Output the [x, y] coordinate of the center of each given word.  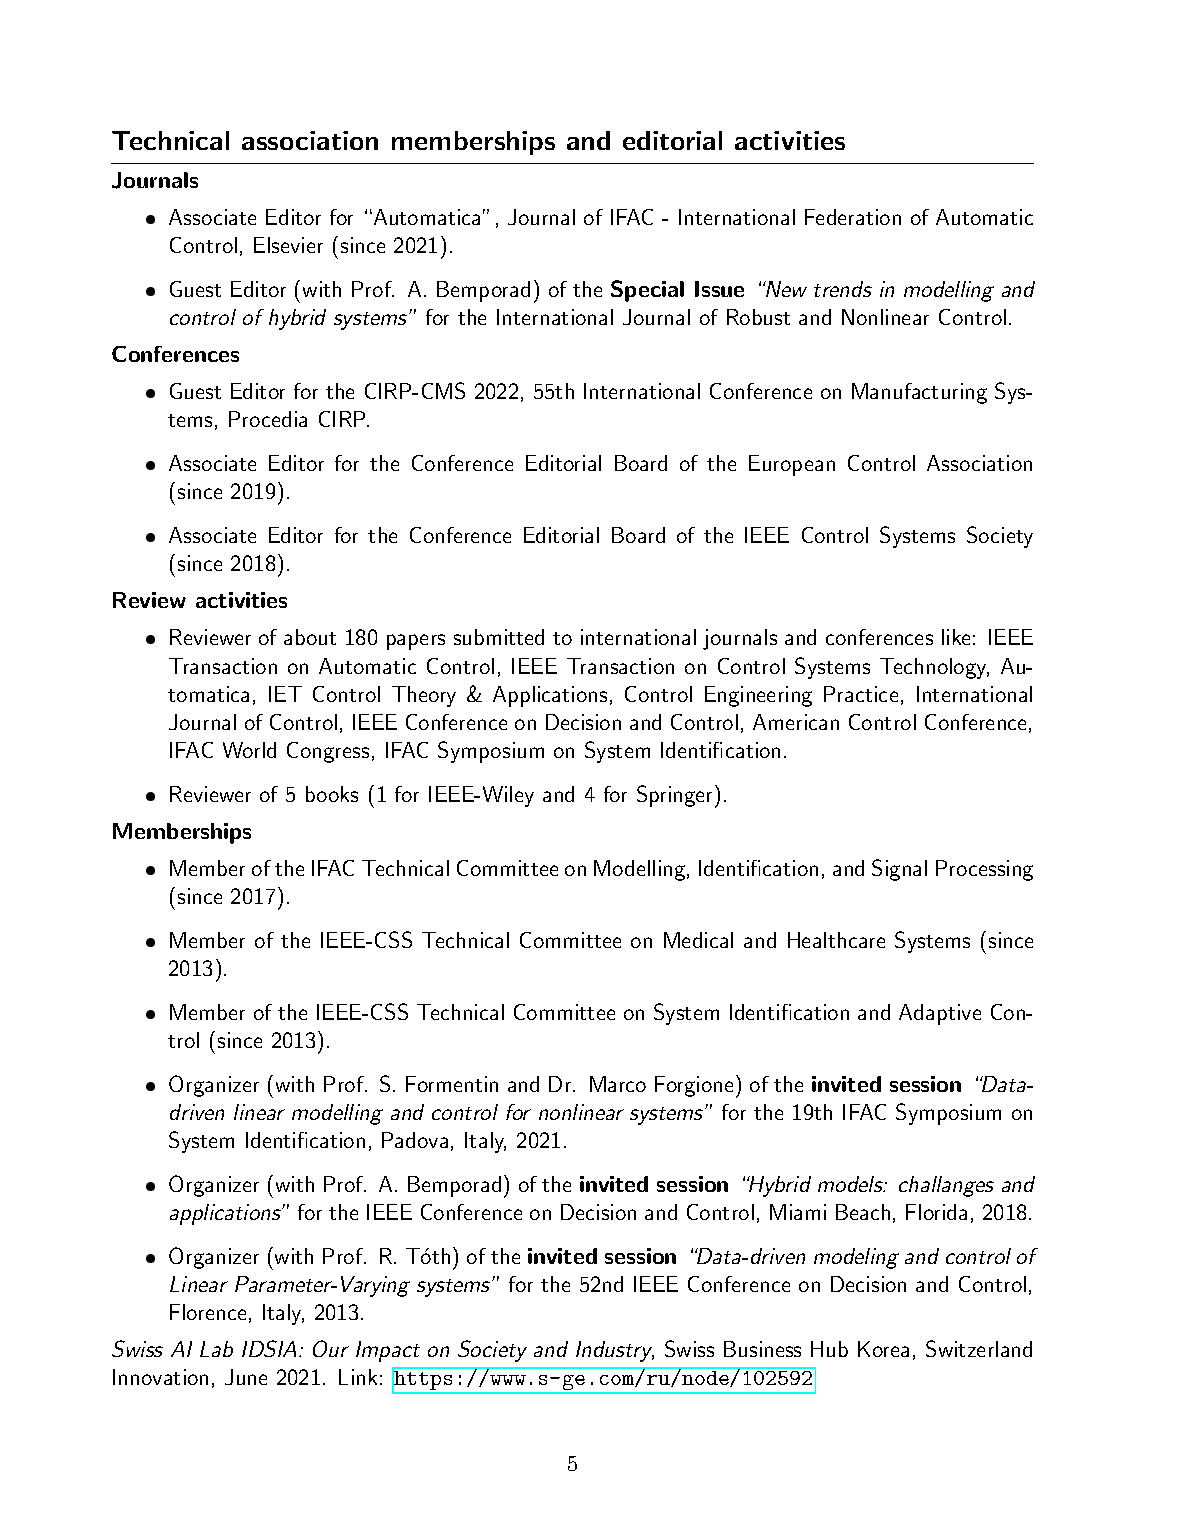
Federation [853, 217]
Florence [208, 1312]
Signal [899, 870]
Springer [674, 796]
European [792, 465]
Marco [618, 1084]
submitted [499, 637]
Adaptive [940, 1014]
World [249, 750]
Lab [216, 1349]
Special [647, 291]
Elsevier [288, 245]
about [310, 637]
